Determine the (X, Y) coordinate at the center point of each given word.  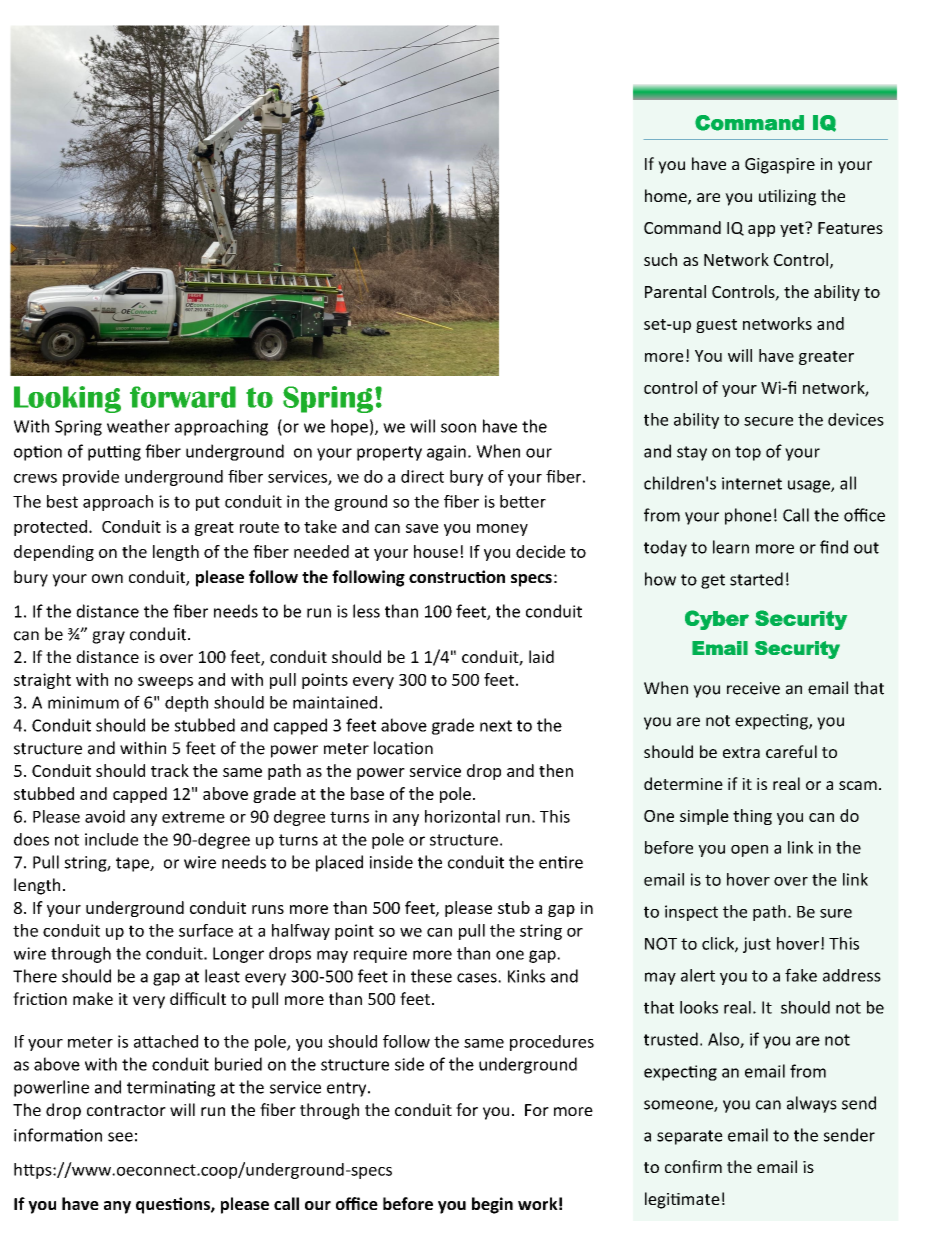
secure (768, 421)
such (660, 259)
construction (457, 576)
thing (752, 817)
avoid (105, 816)
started (756, 579)
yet (793, 229)
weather (138, 426)
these (431, 976)
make (93, 998)
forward (183, 397)
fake (801, 975)
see (120, 1137)
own (107, 578)
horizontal (462, 816)
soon (458, 428)
